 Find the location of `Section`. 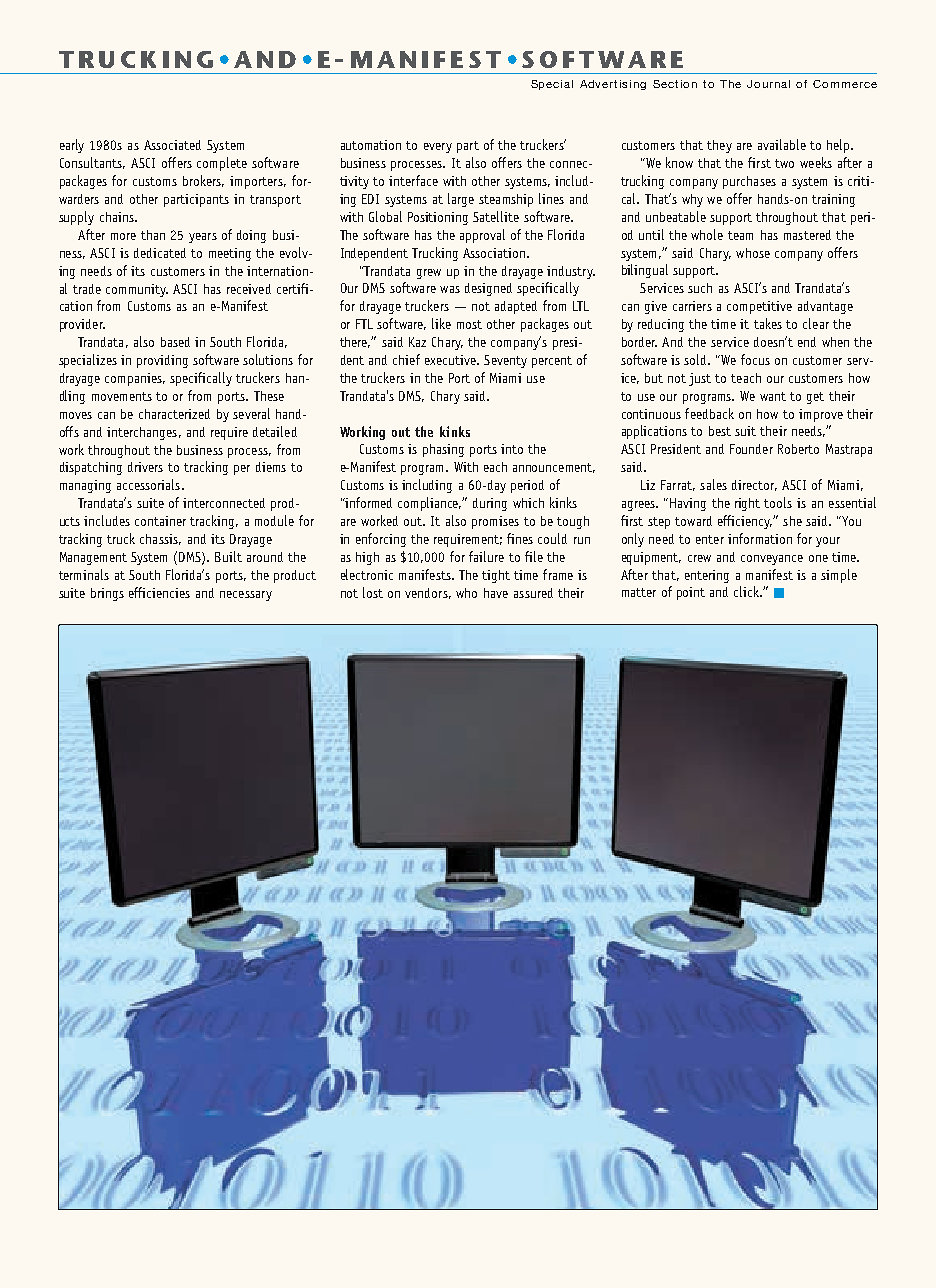

Section is located at coordinates (675, 84).
